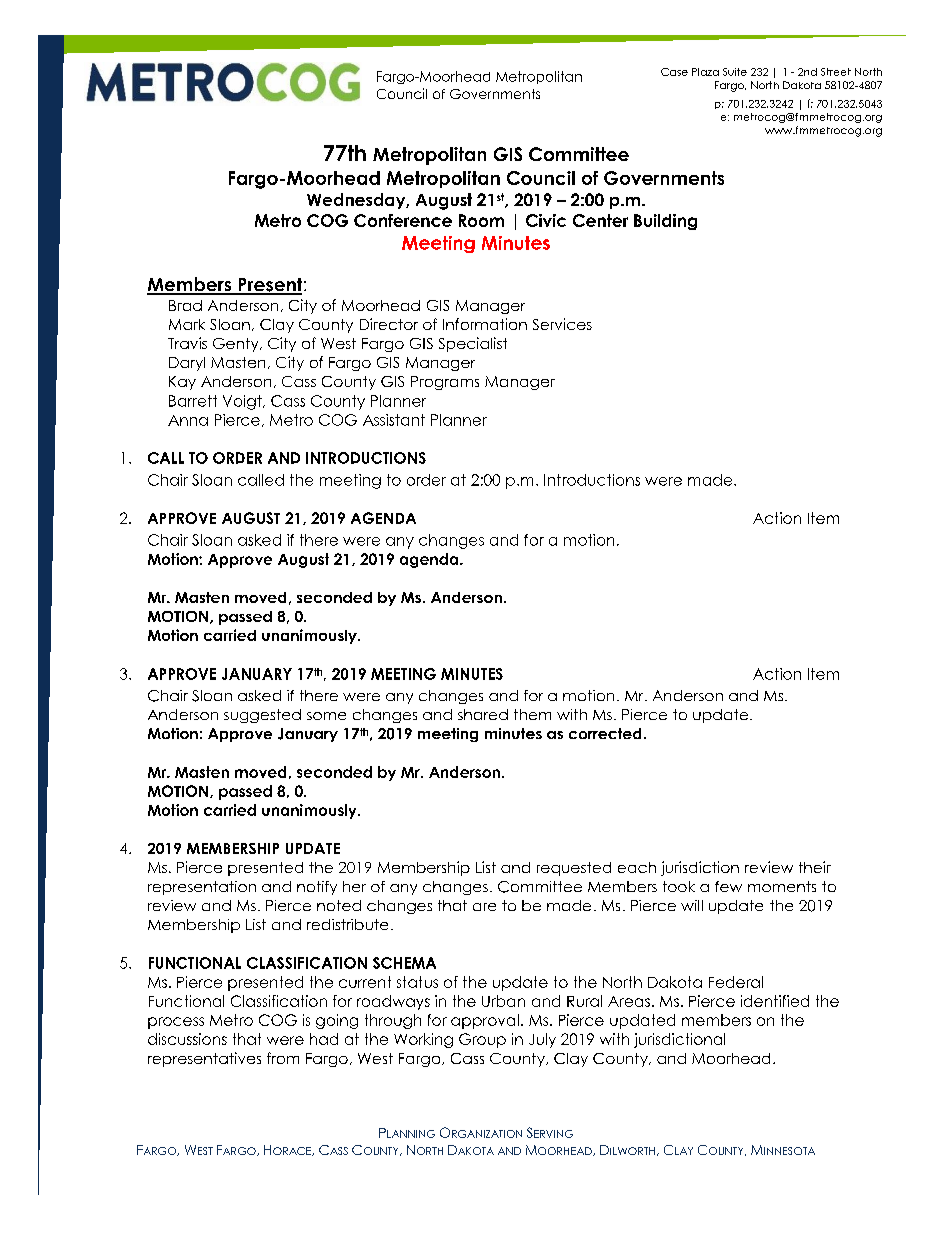 This document has height=1233, width=952. Describe the element at coordinates (403, 220) in the document. I see `Conference` at that location.
